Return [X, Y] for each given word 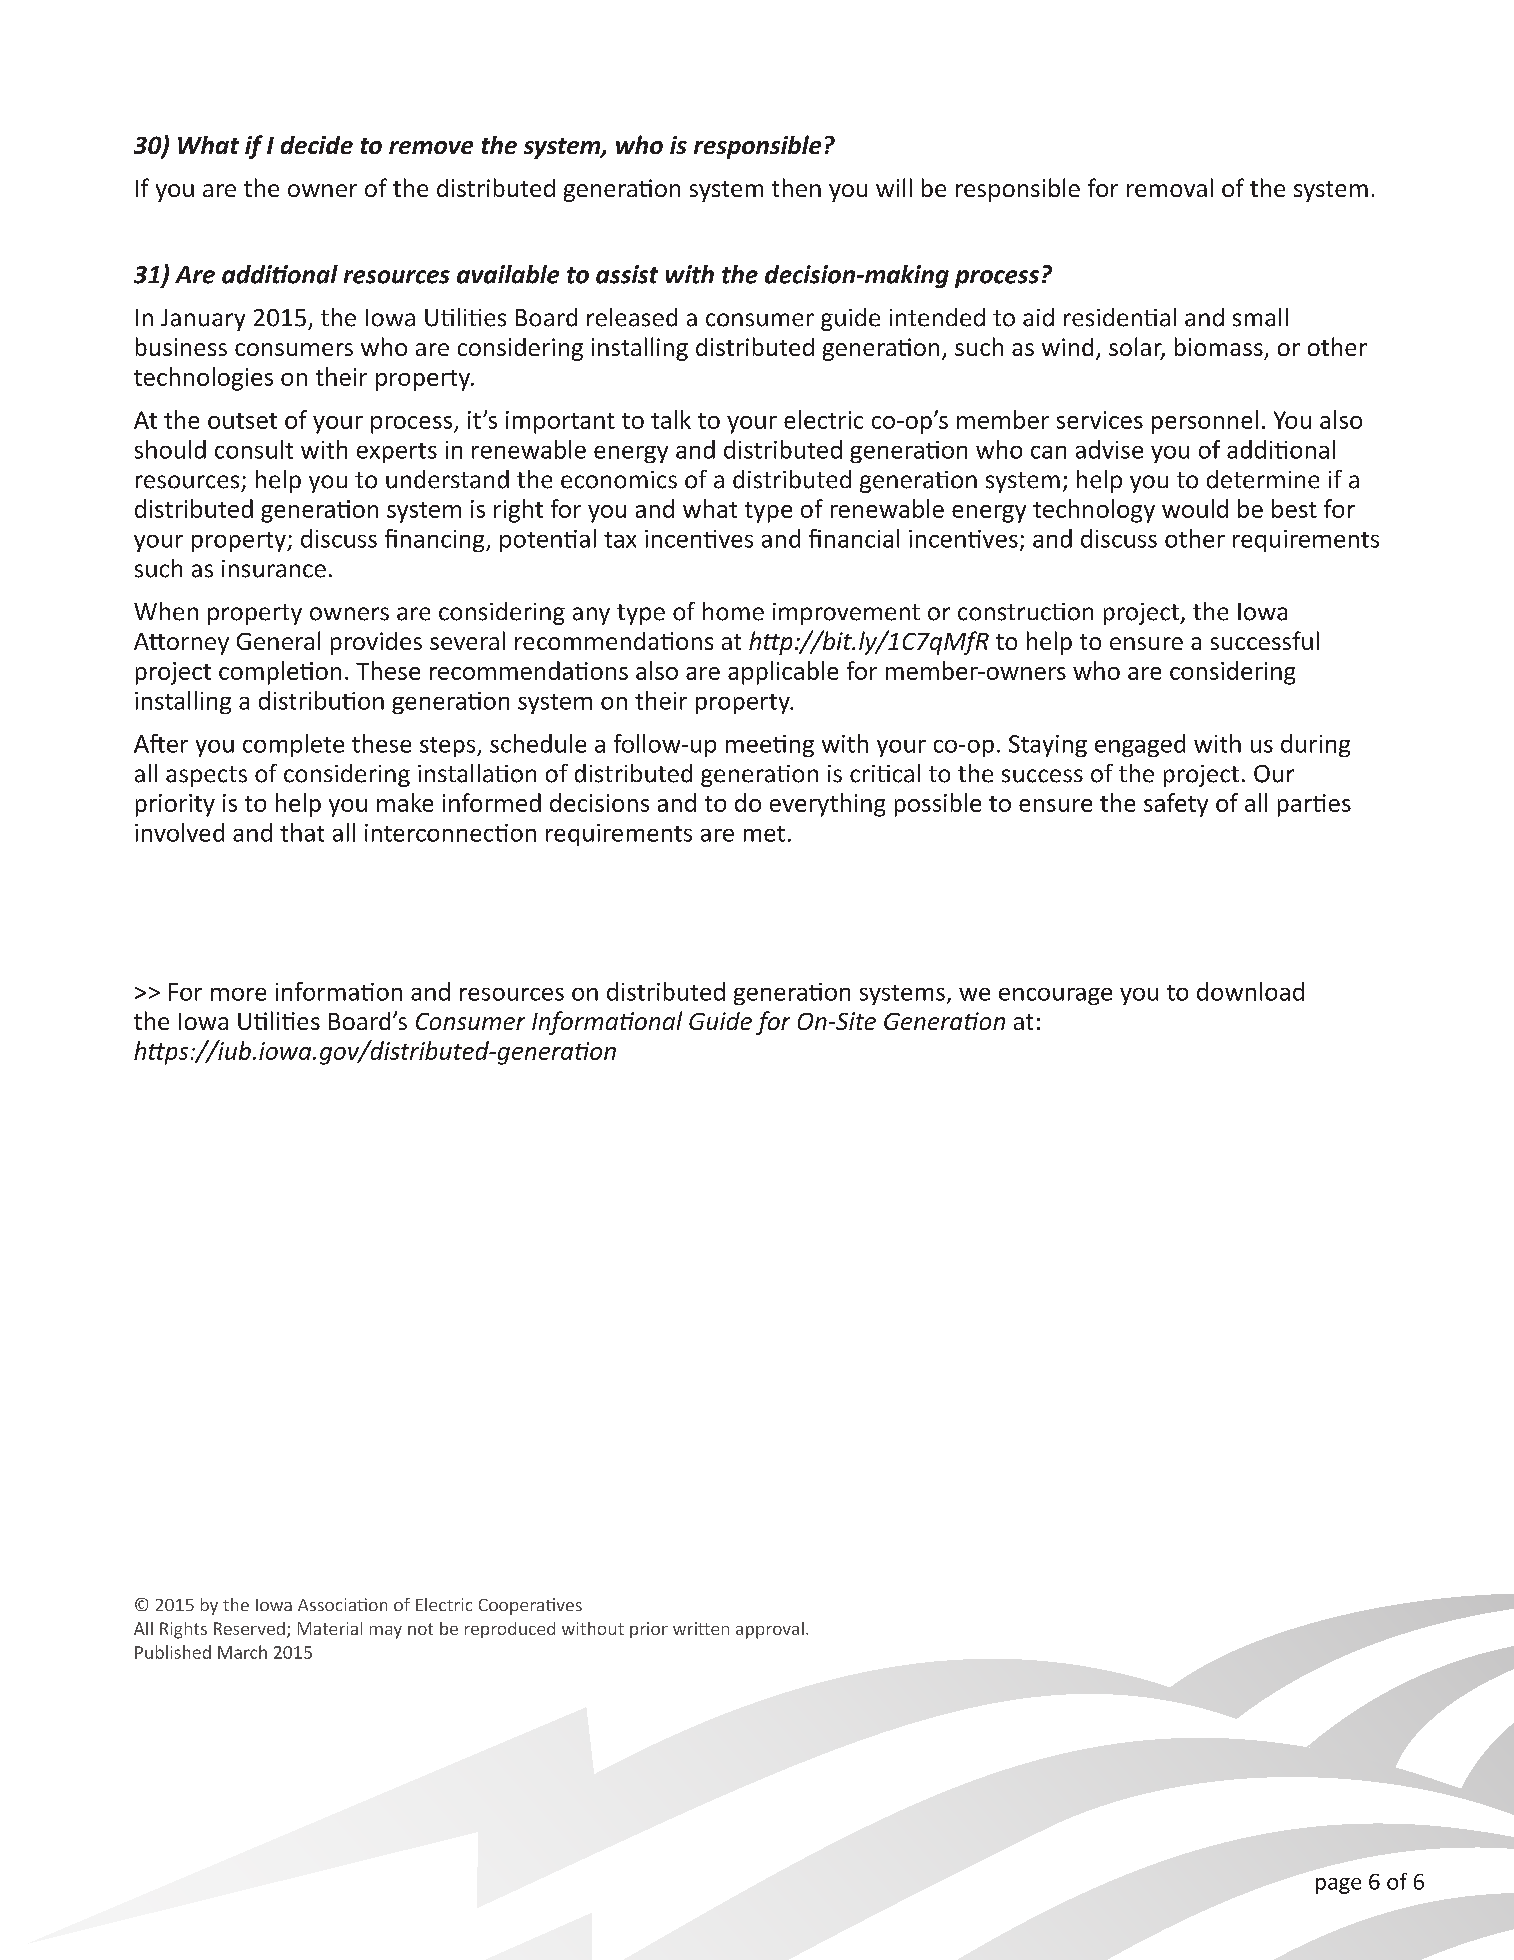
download [1250, 991]
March [242, 1652]
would [1195, 508]
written [701, 1628]
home [733, 611]
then [796, 187]
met [764, 834]
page [1338, 1886]
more [238, 994]
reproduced [510, 1630]
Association [342, 1604]
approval [770, 1630]
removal [1170, 187]
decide [317, 145]
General [278, 640]
